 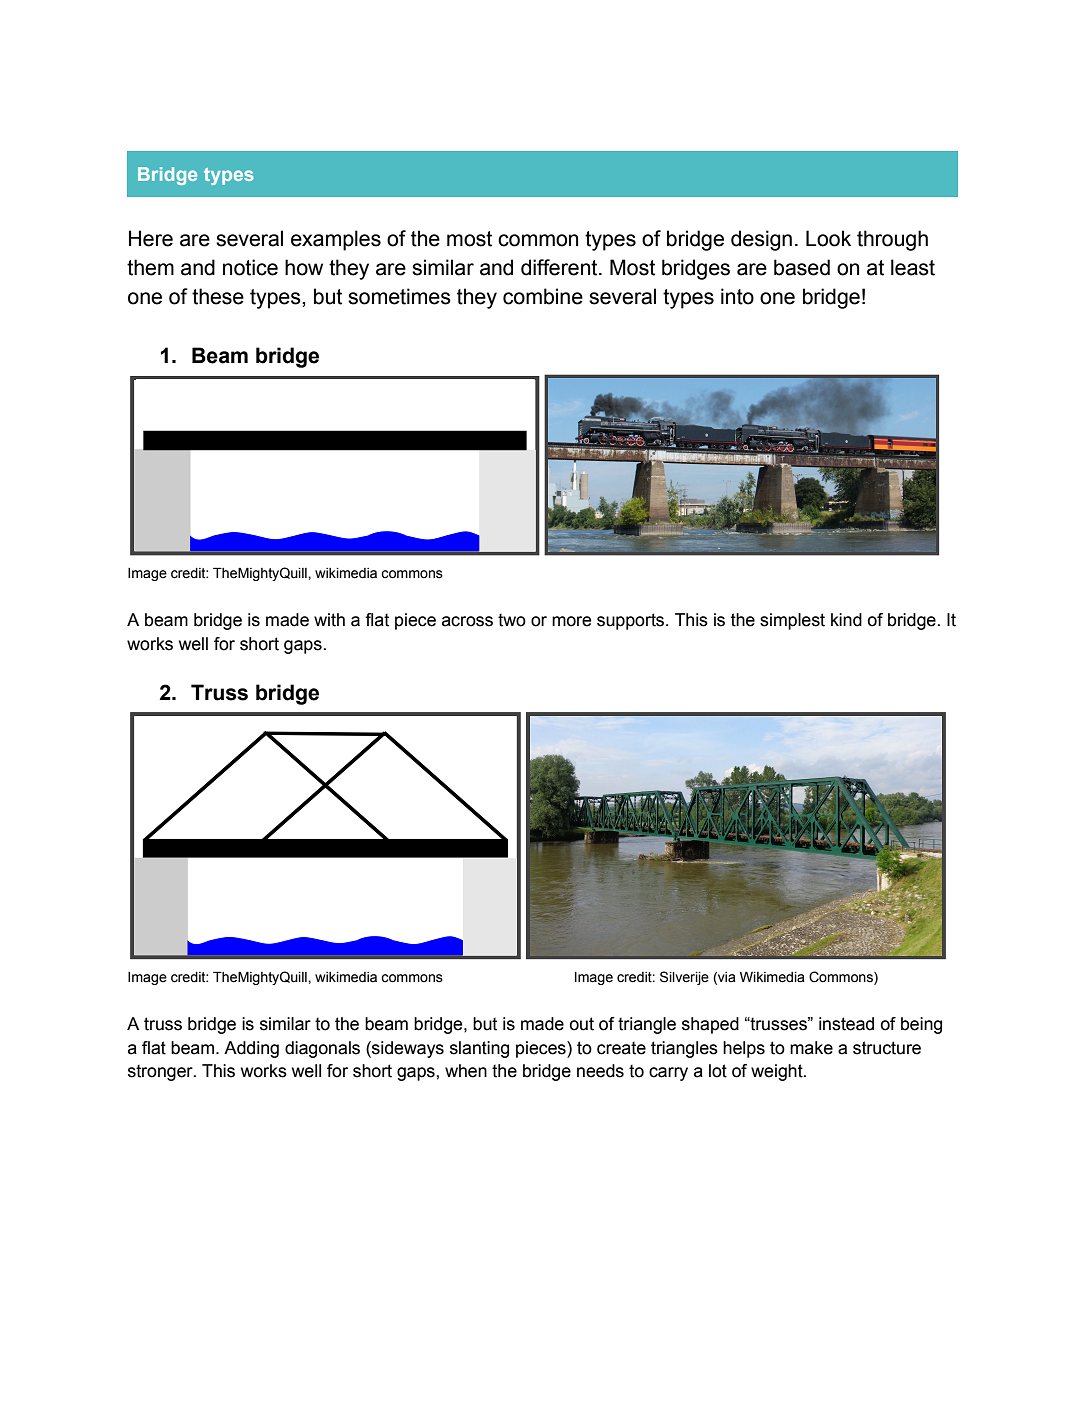 I want to click on out, so click(x=582, y=1024).
